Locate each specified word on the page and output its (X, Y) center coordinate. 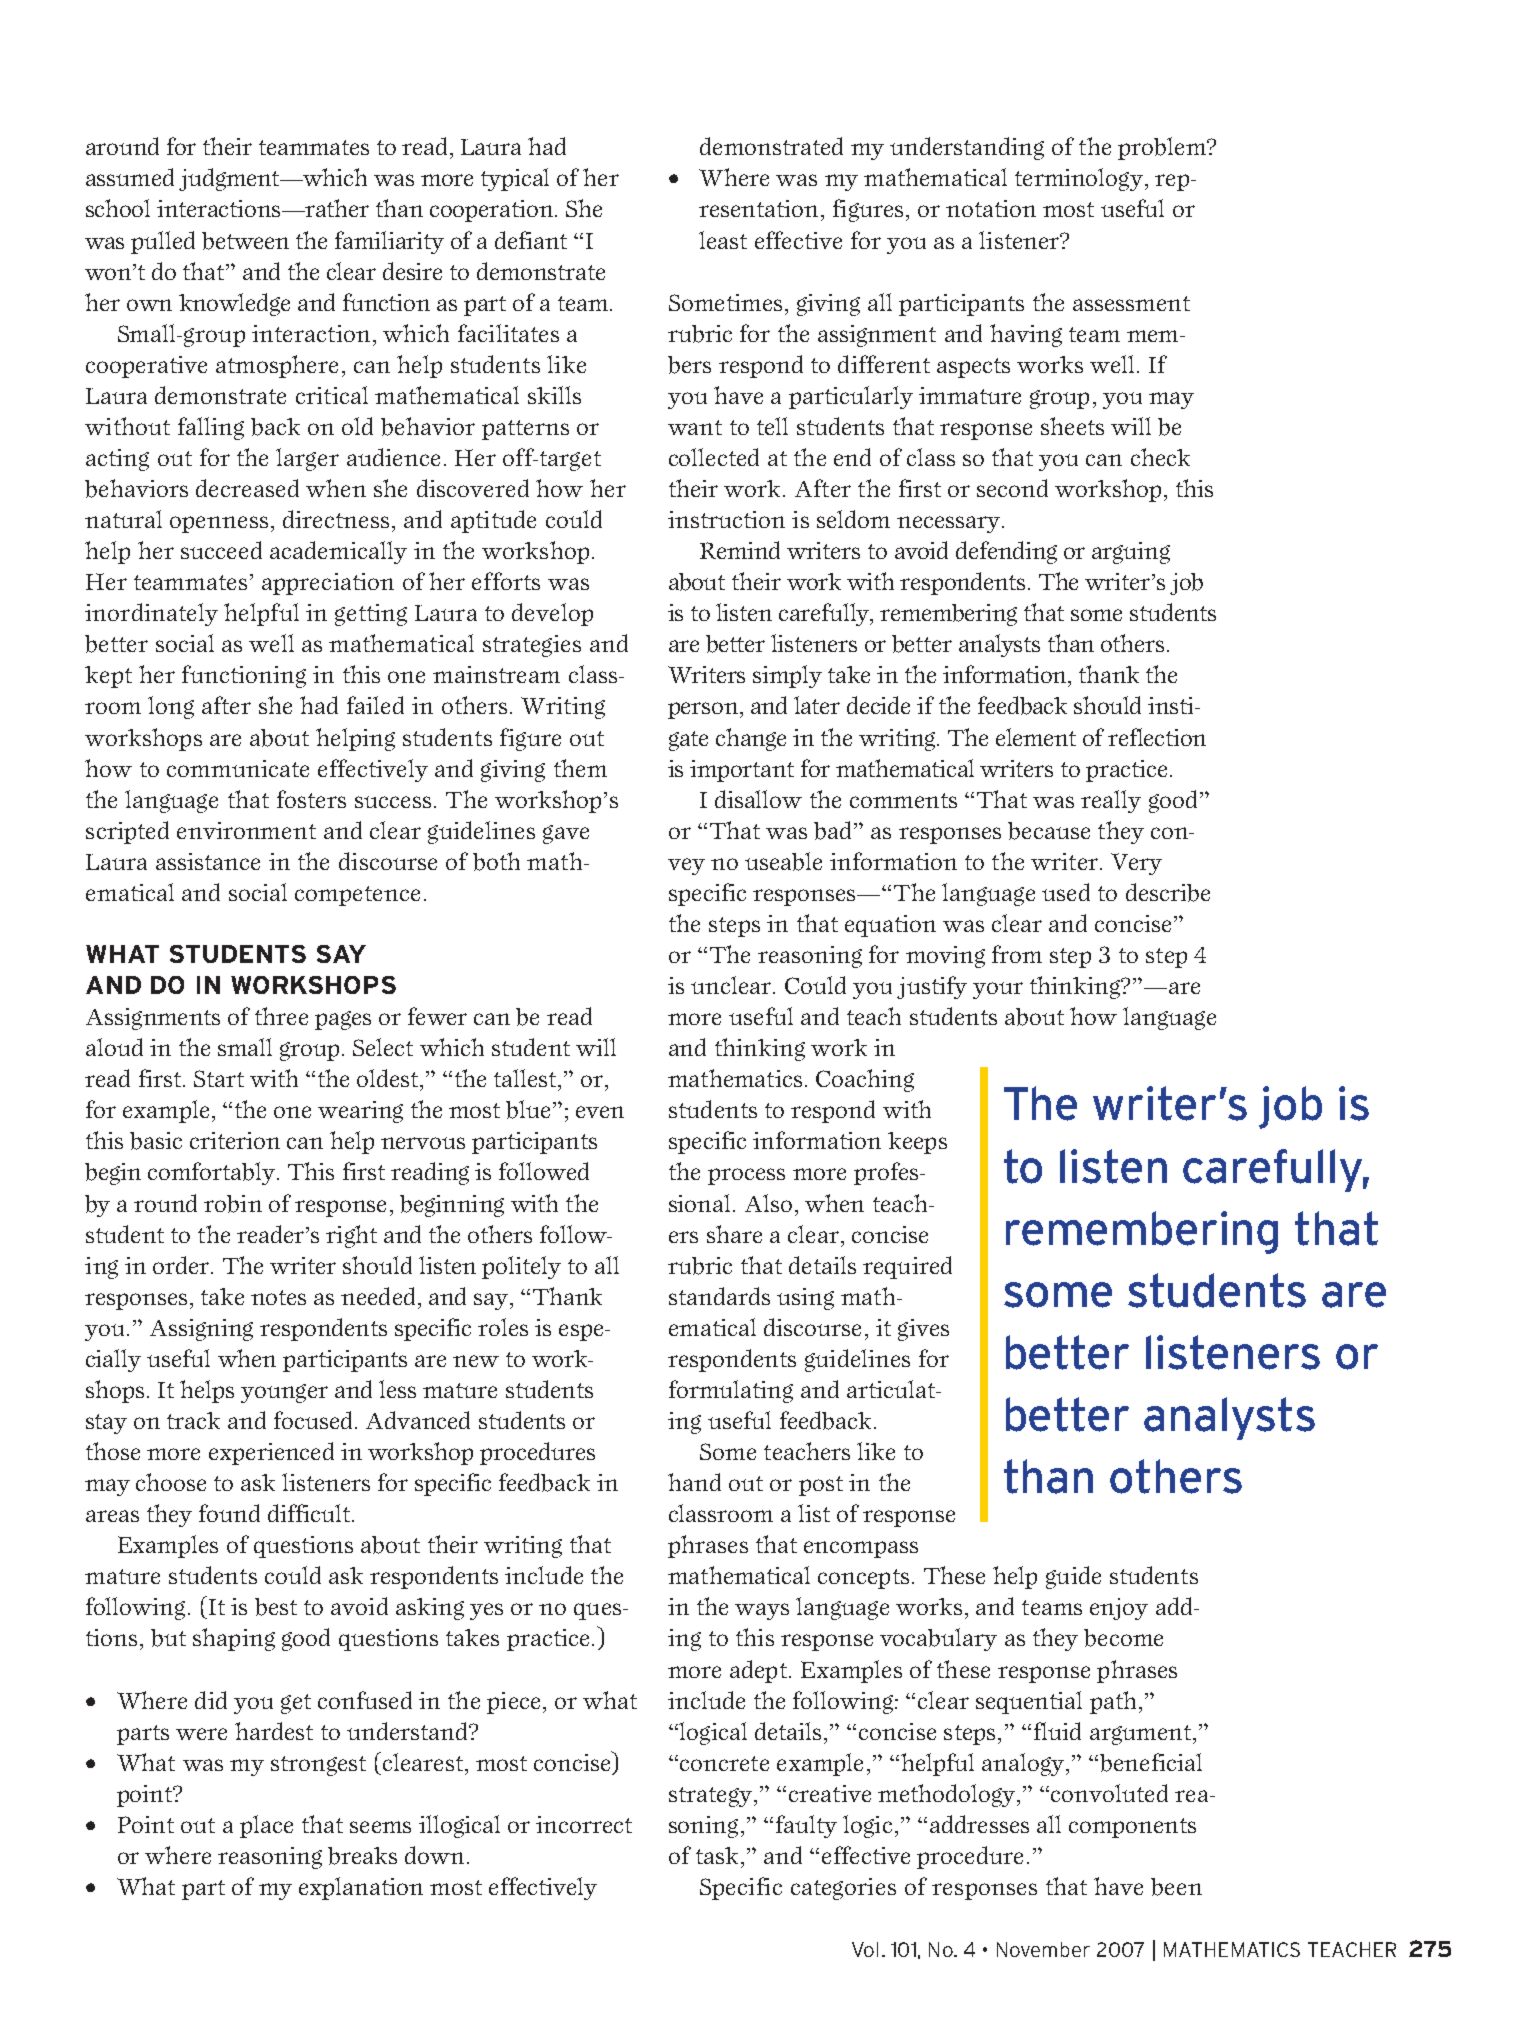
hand (694, 1482)
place (266, 1826)
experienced (271, 1453)
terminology (1079, 179)
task (717, 1855)
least (723, 240)
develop (552, 614)
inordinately (151, 614)
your (998, 990)
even (600, 1112)
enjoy (1119, 1609)
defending (1006, 552)
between (245, 241)
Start (219, 1078)
